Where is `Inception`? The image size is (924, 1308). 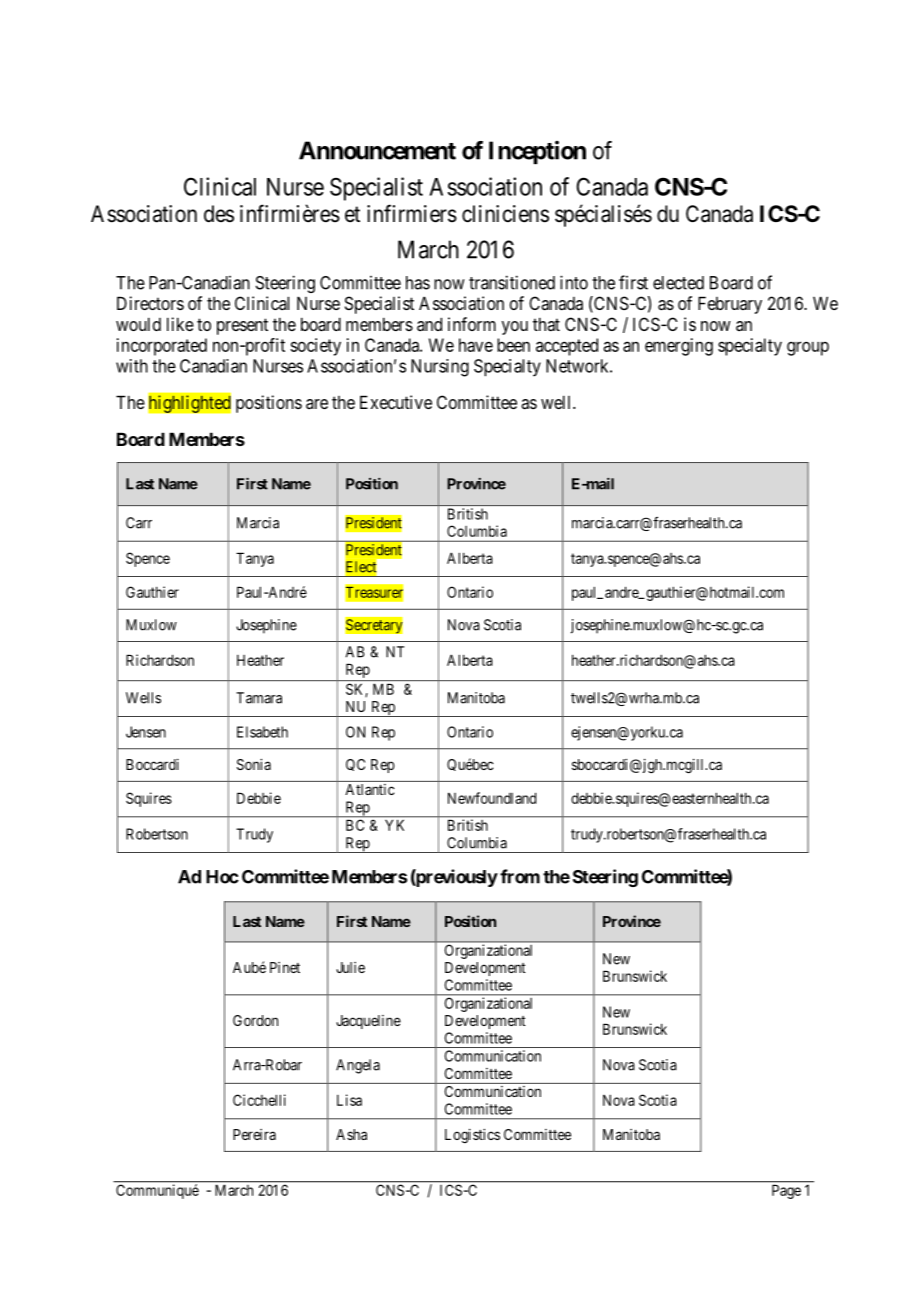
Inception is located at coordinates (537, 152).
